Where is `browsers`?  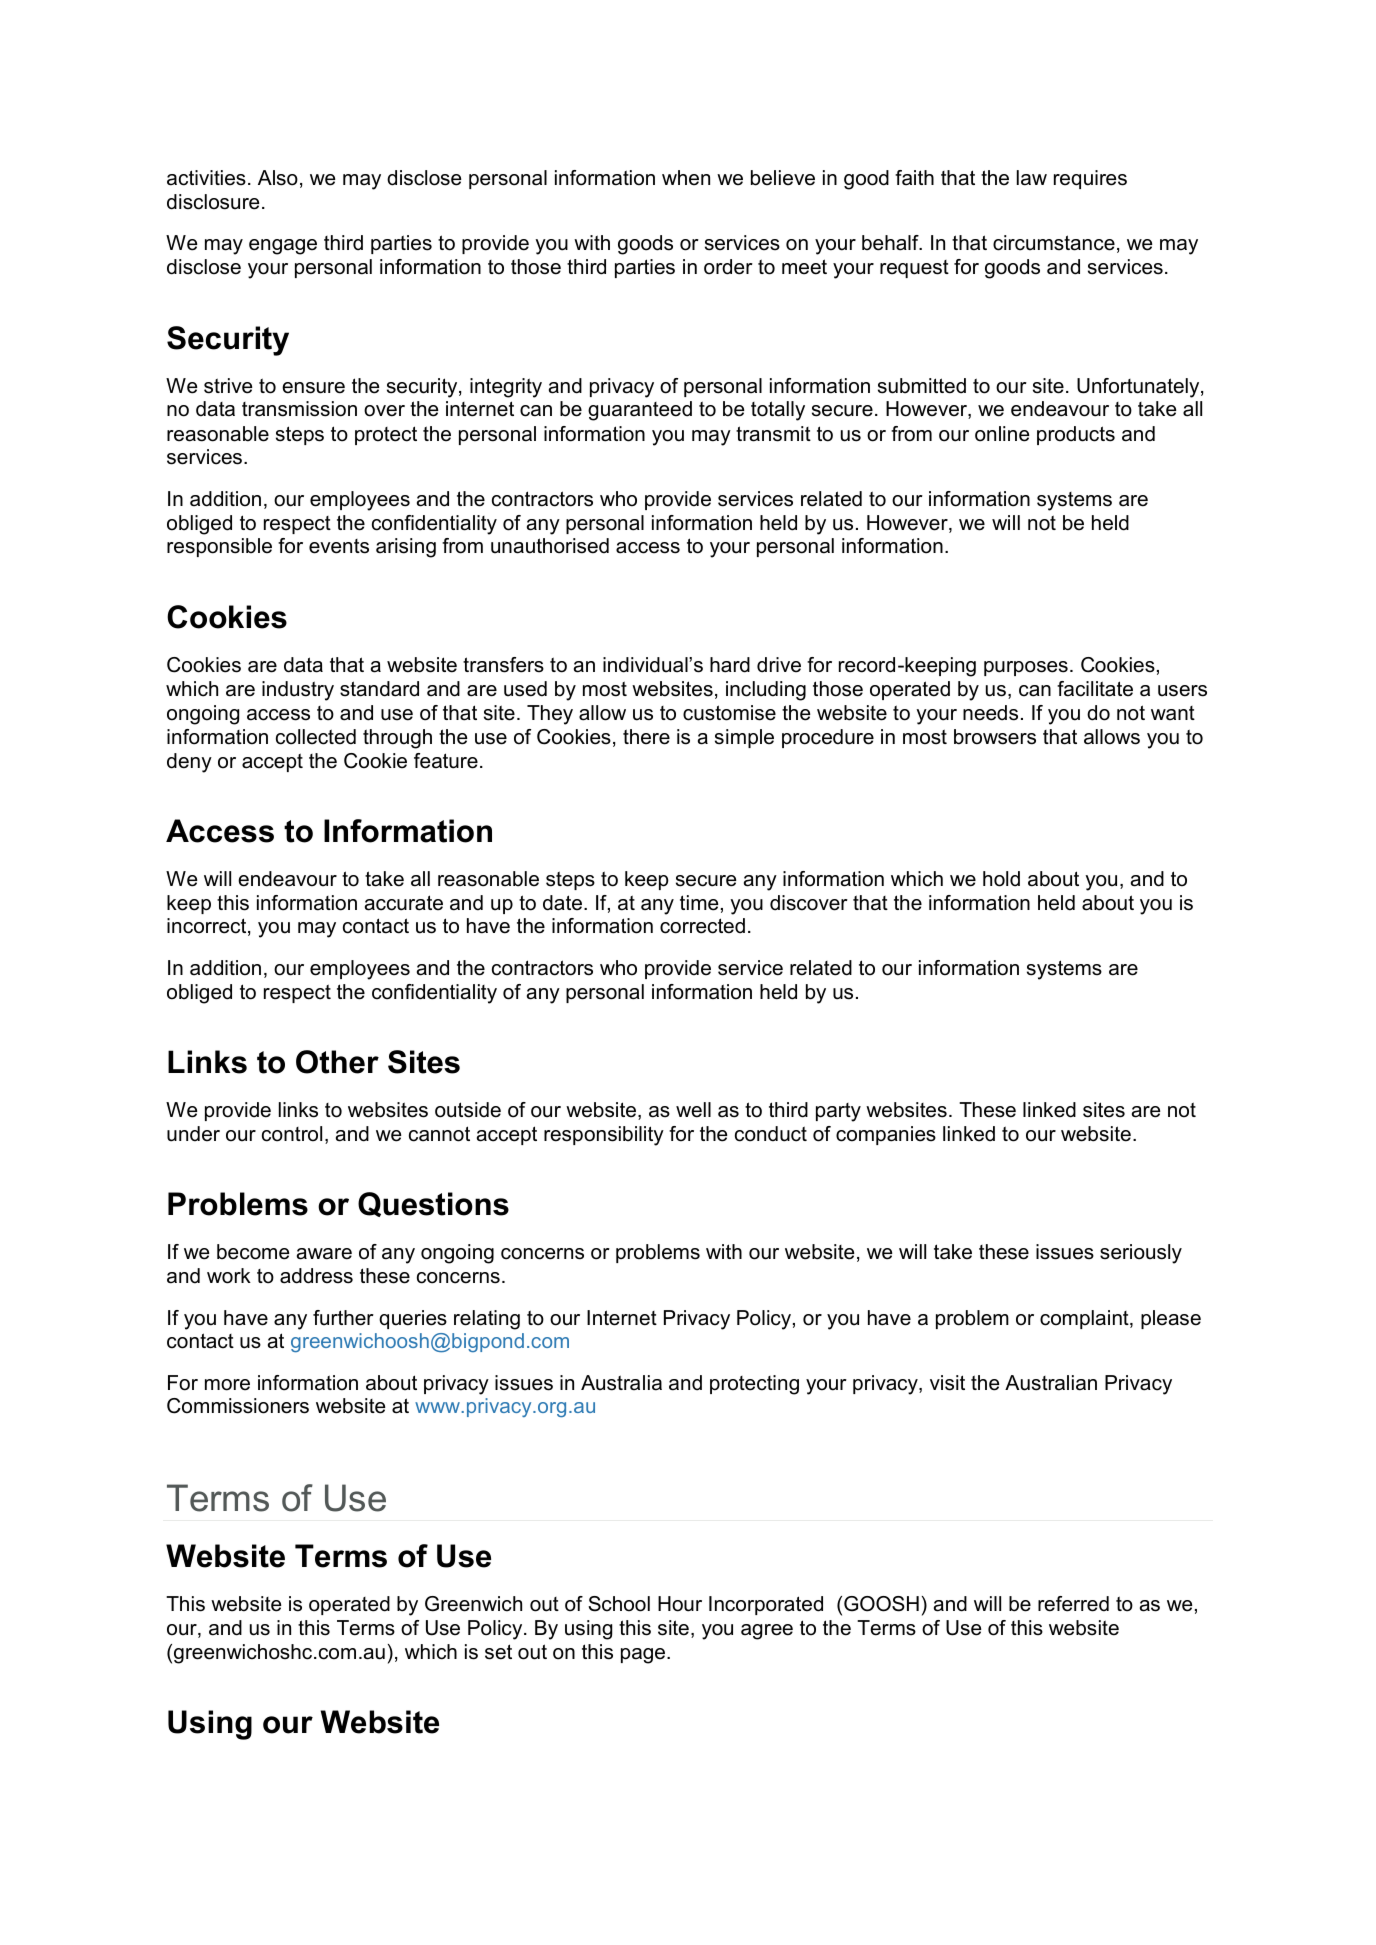
browsers is located at coordinates (995, 737).
